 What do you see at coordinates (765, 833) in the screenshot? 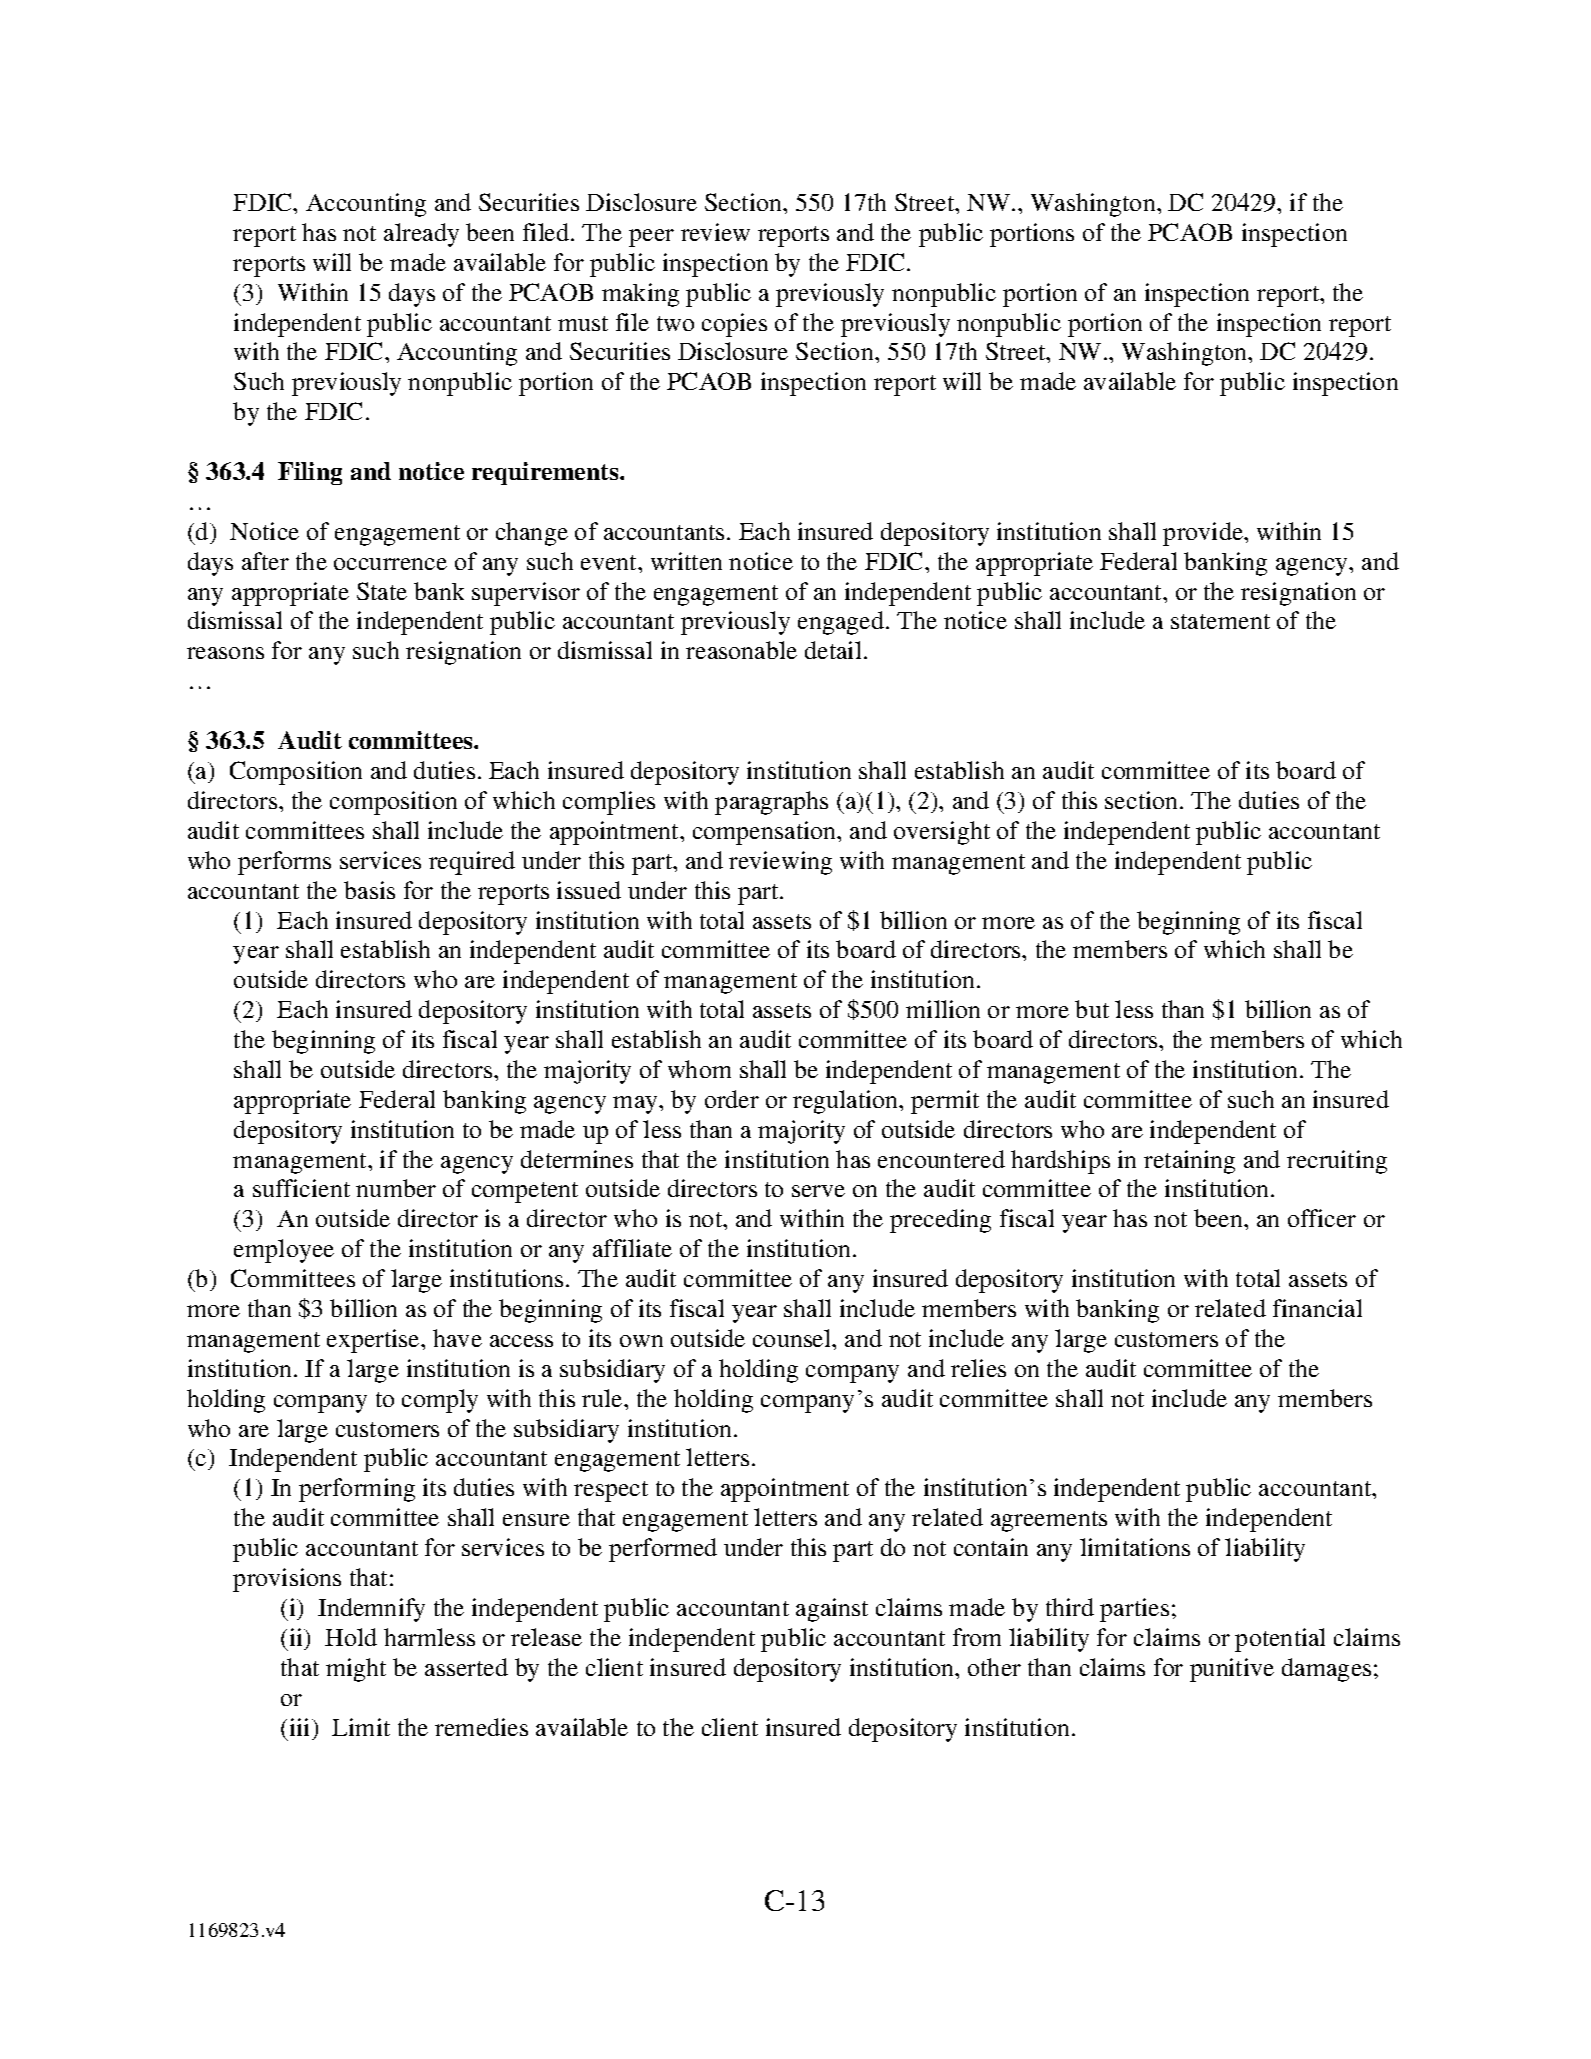
I see `compensation` at bounding box center [765, 833].
